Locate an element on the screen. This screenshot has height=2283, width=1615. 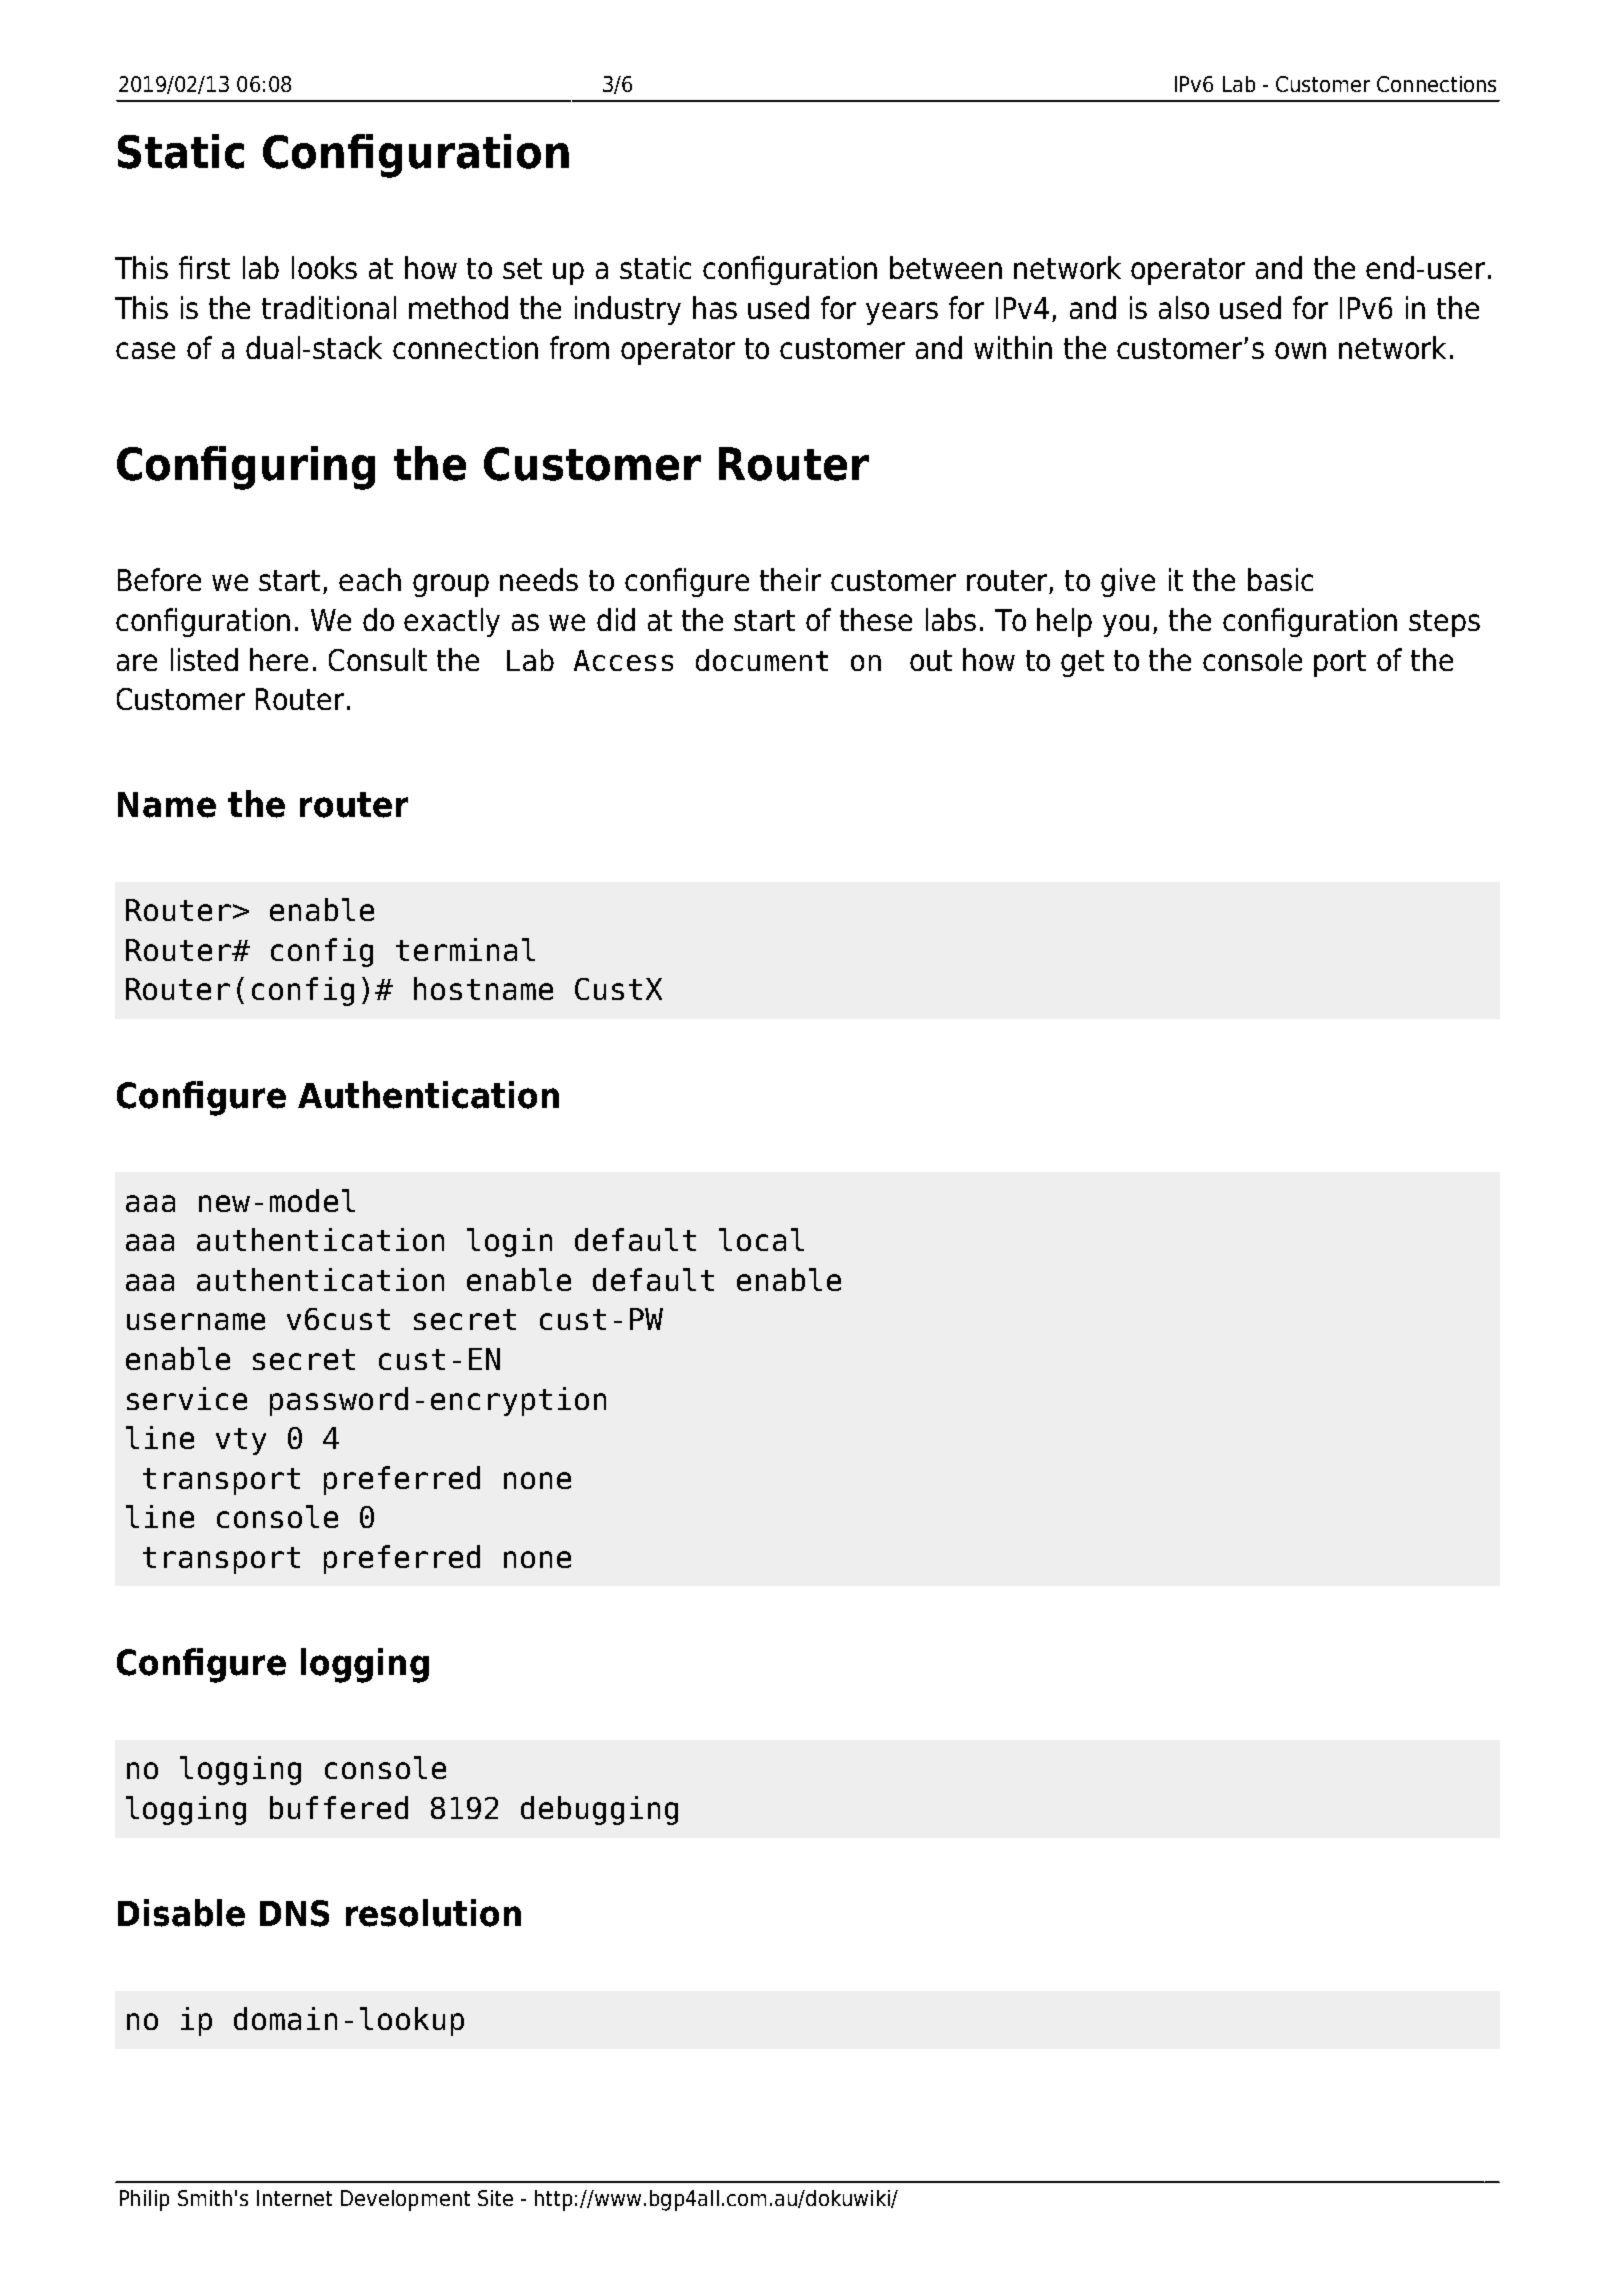
these is located at coordinates (876, 619).
